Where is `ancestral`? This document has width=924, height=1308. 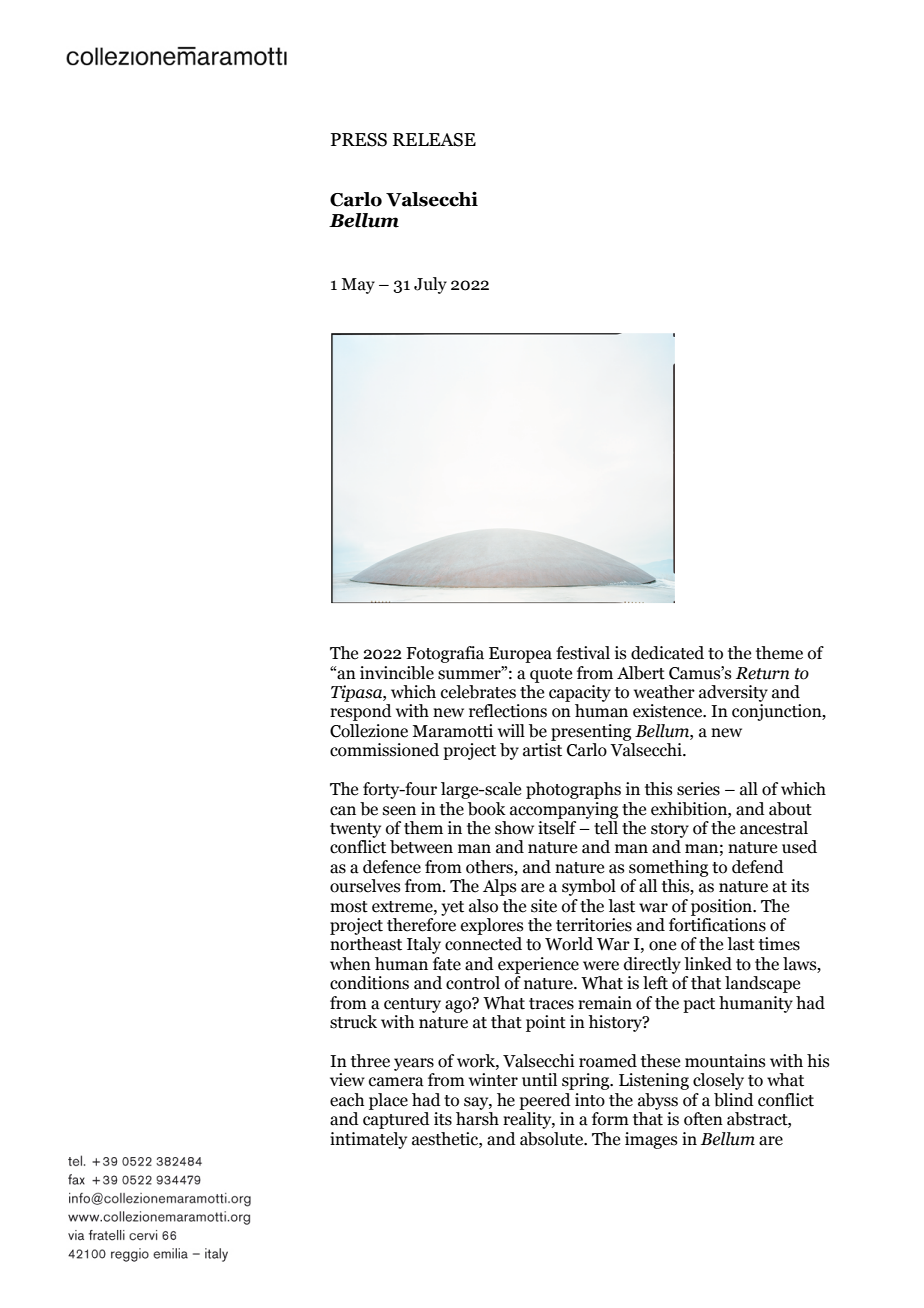 ancestral is located at coordinates (774, 828).
